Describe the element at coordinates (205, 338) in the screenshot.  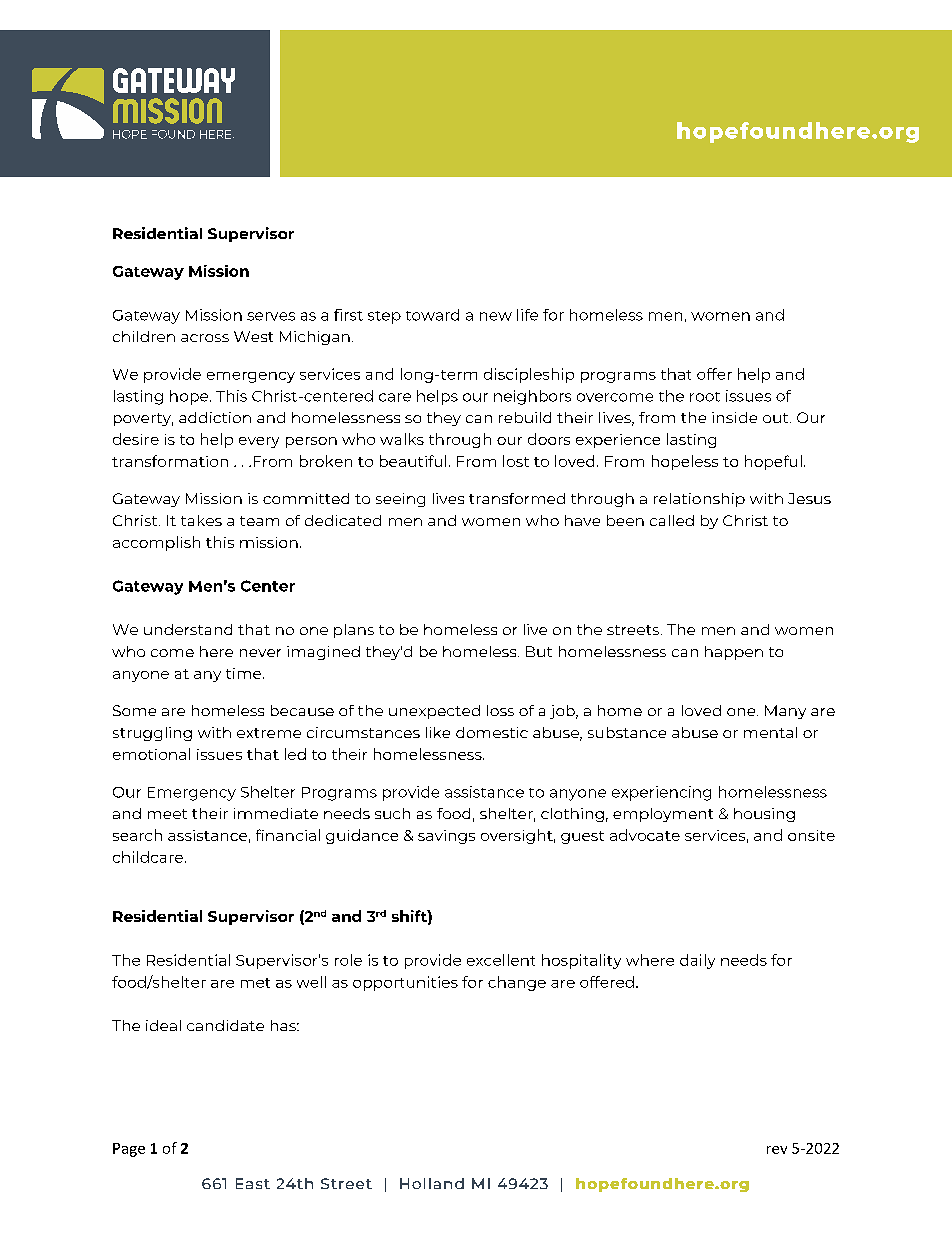
I see `across` at that location.
